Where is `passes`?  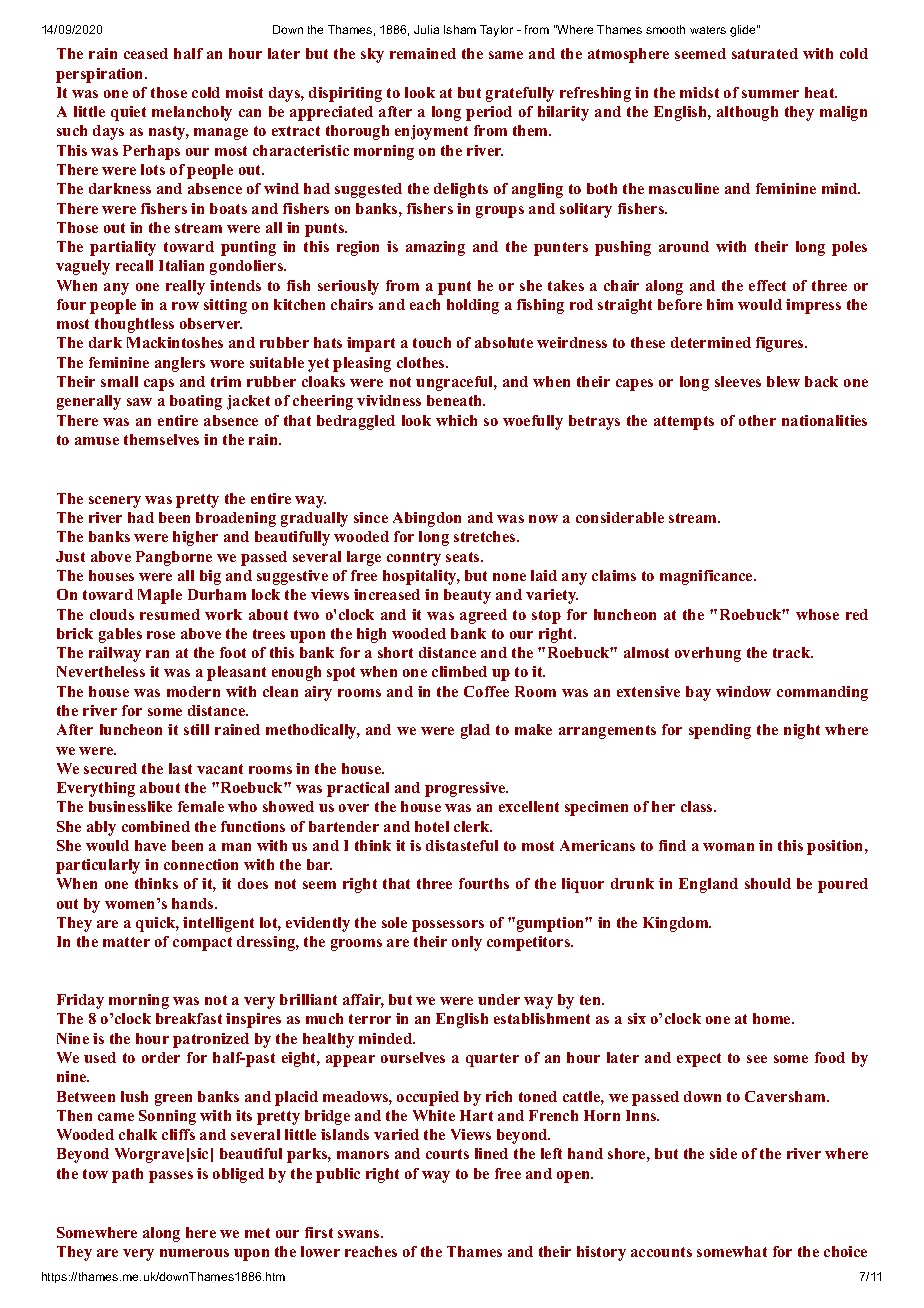 passes is located at coordinates (171, 1177).
